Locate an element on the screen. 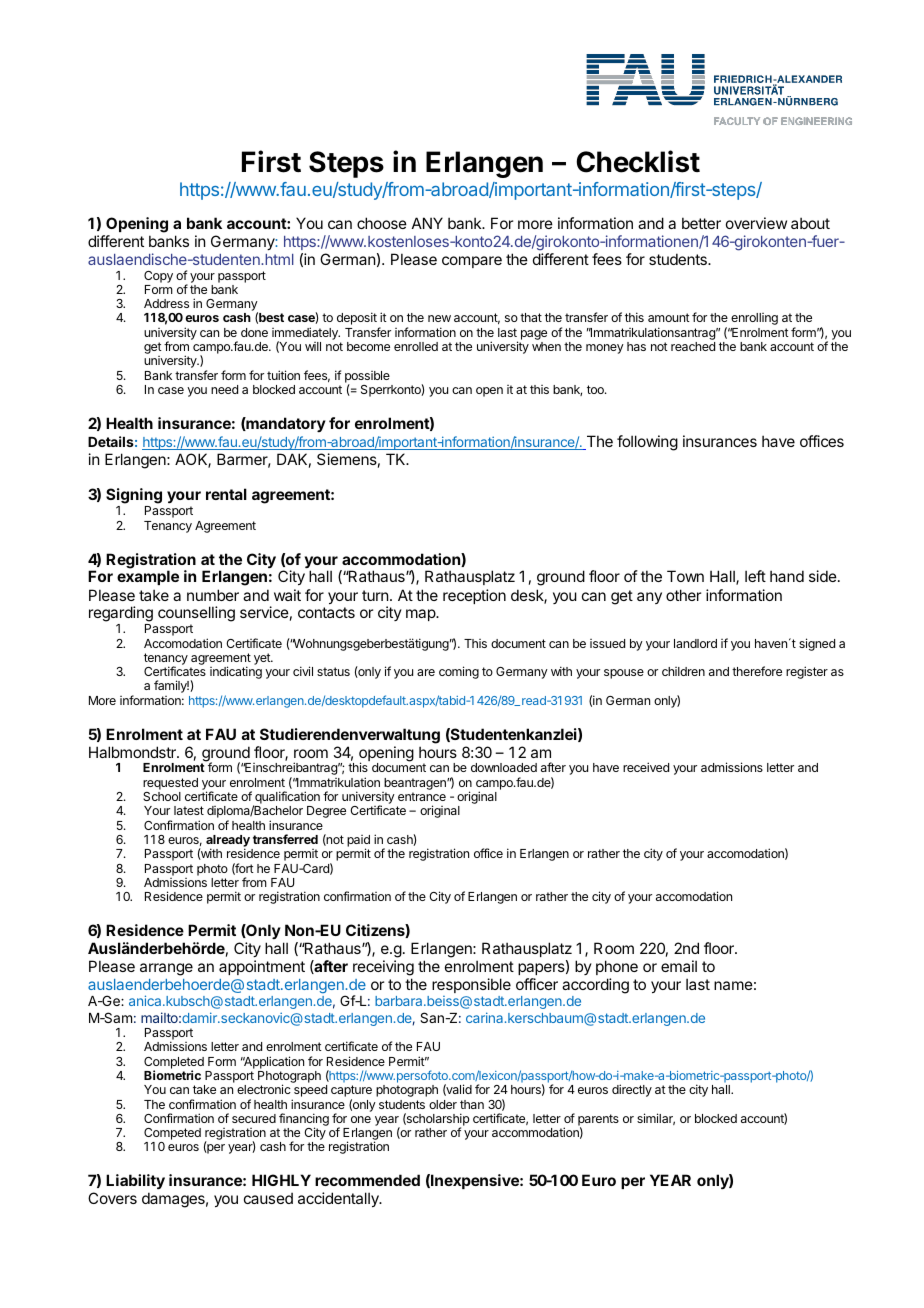 Image resolution: width=924 pixels, height=1308 pixels. overview is located at coordinates (756, 223).
